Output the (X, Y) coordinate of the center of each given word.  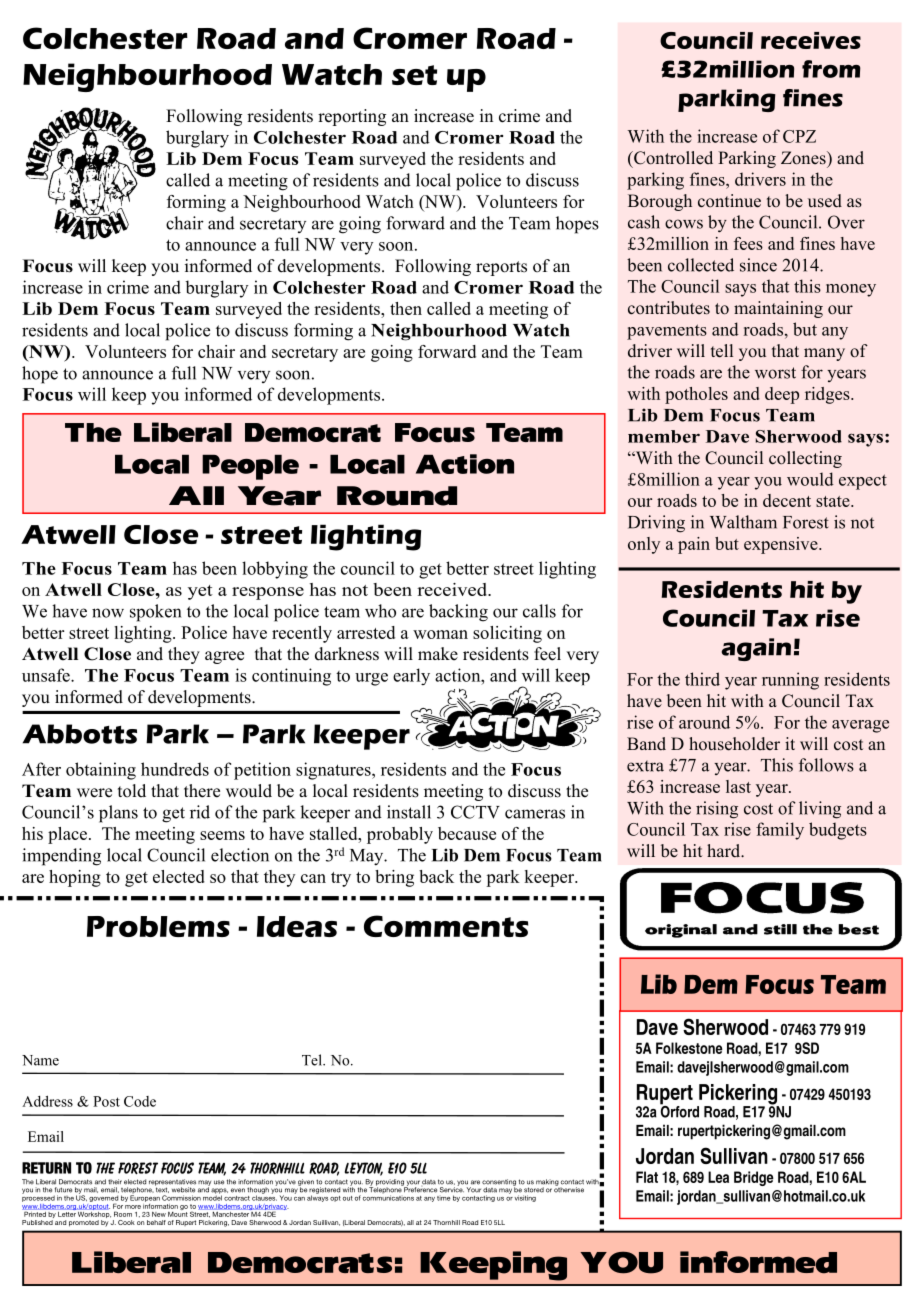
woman (440, 634)
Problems (158, 926)
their (115, 1182)
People (250, 467)
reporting (352, 117)
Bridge (754, 1178)
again (756, 649)
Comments (446, 926)
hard (725, 851)
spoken (155, 613)
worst (775, 373)
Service (452, 1189)
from (831, 69)
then (406, 308)
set (414, 75)
